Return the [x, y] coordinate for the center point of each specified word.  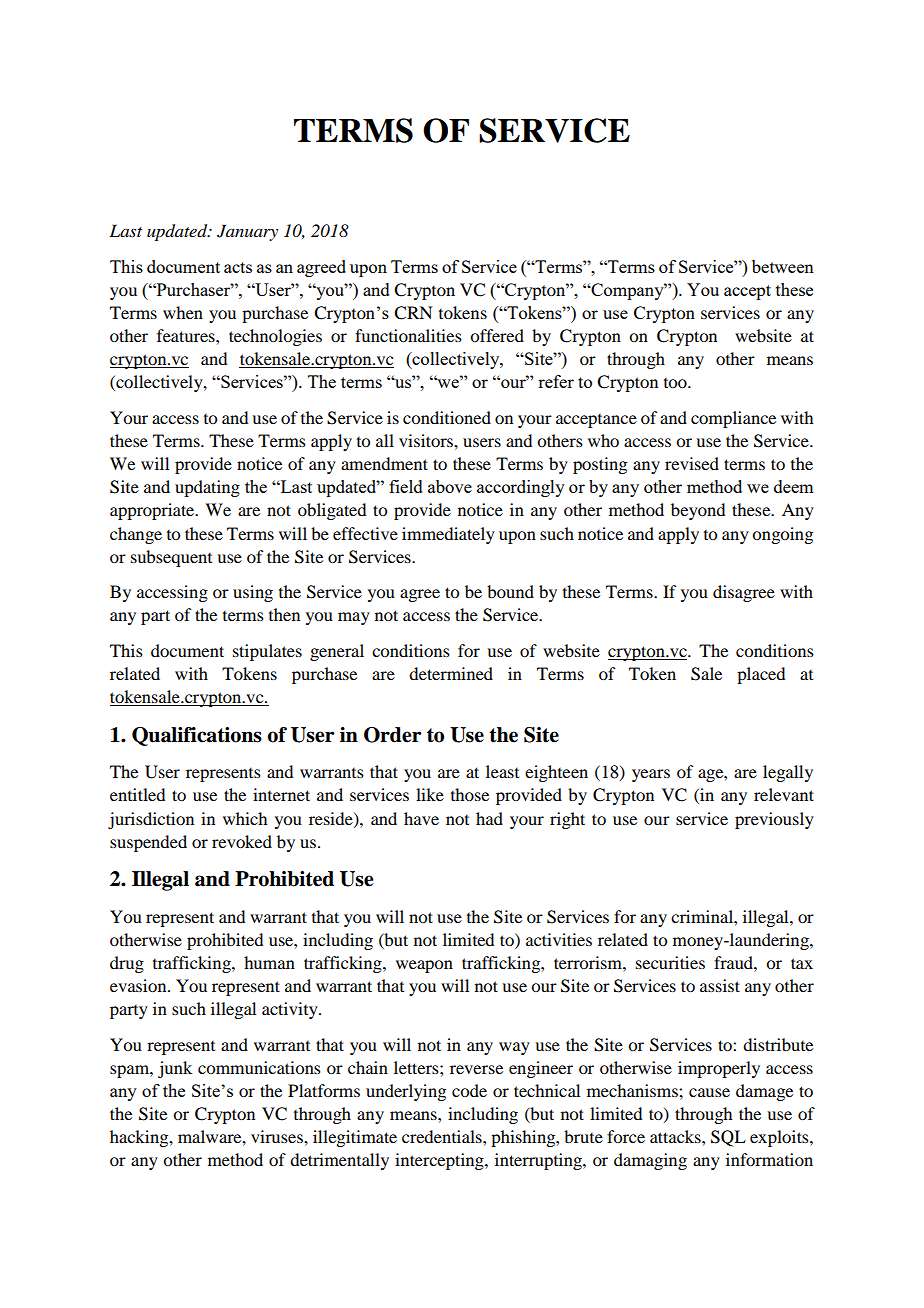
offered [497, 335]
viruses [278, 1136]
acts [238, 267]
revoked [242, 841]
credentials [443, 1136]
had [489, 818]
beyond [698, 511]
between [783, 266]
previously [774, 820]
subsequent [171, 558]
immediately [448, 535]
